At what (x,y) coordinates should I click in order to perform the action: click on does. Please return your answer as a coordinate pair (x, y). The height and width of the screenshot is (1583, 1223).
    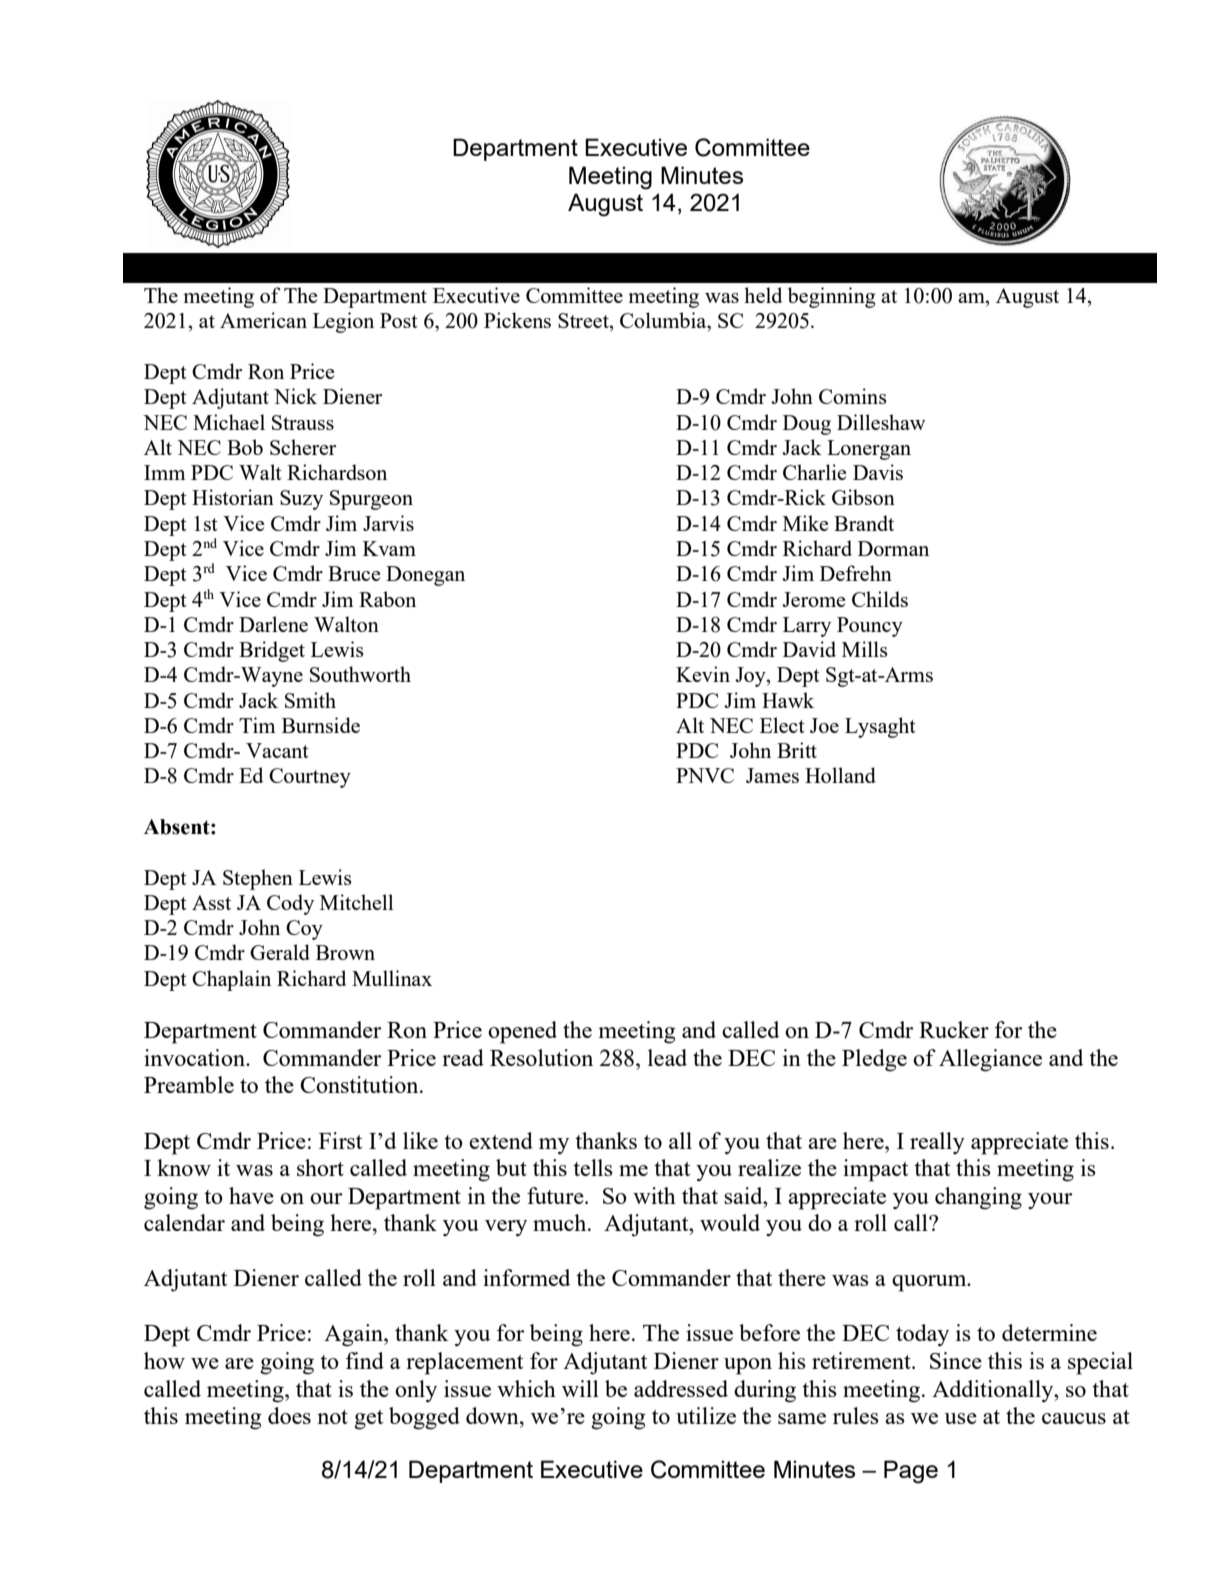
    Looking at the image, I should click on (289, 1415).
